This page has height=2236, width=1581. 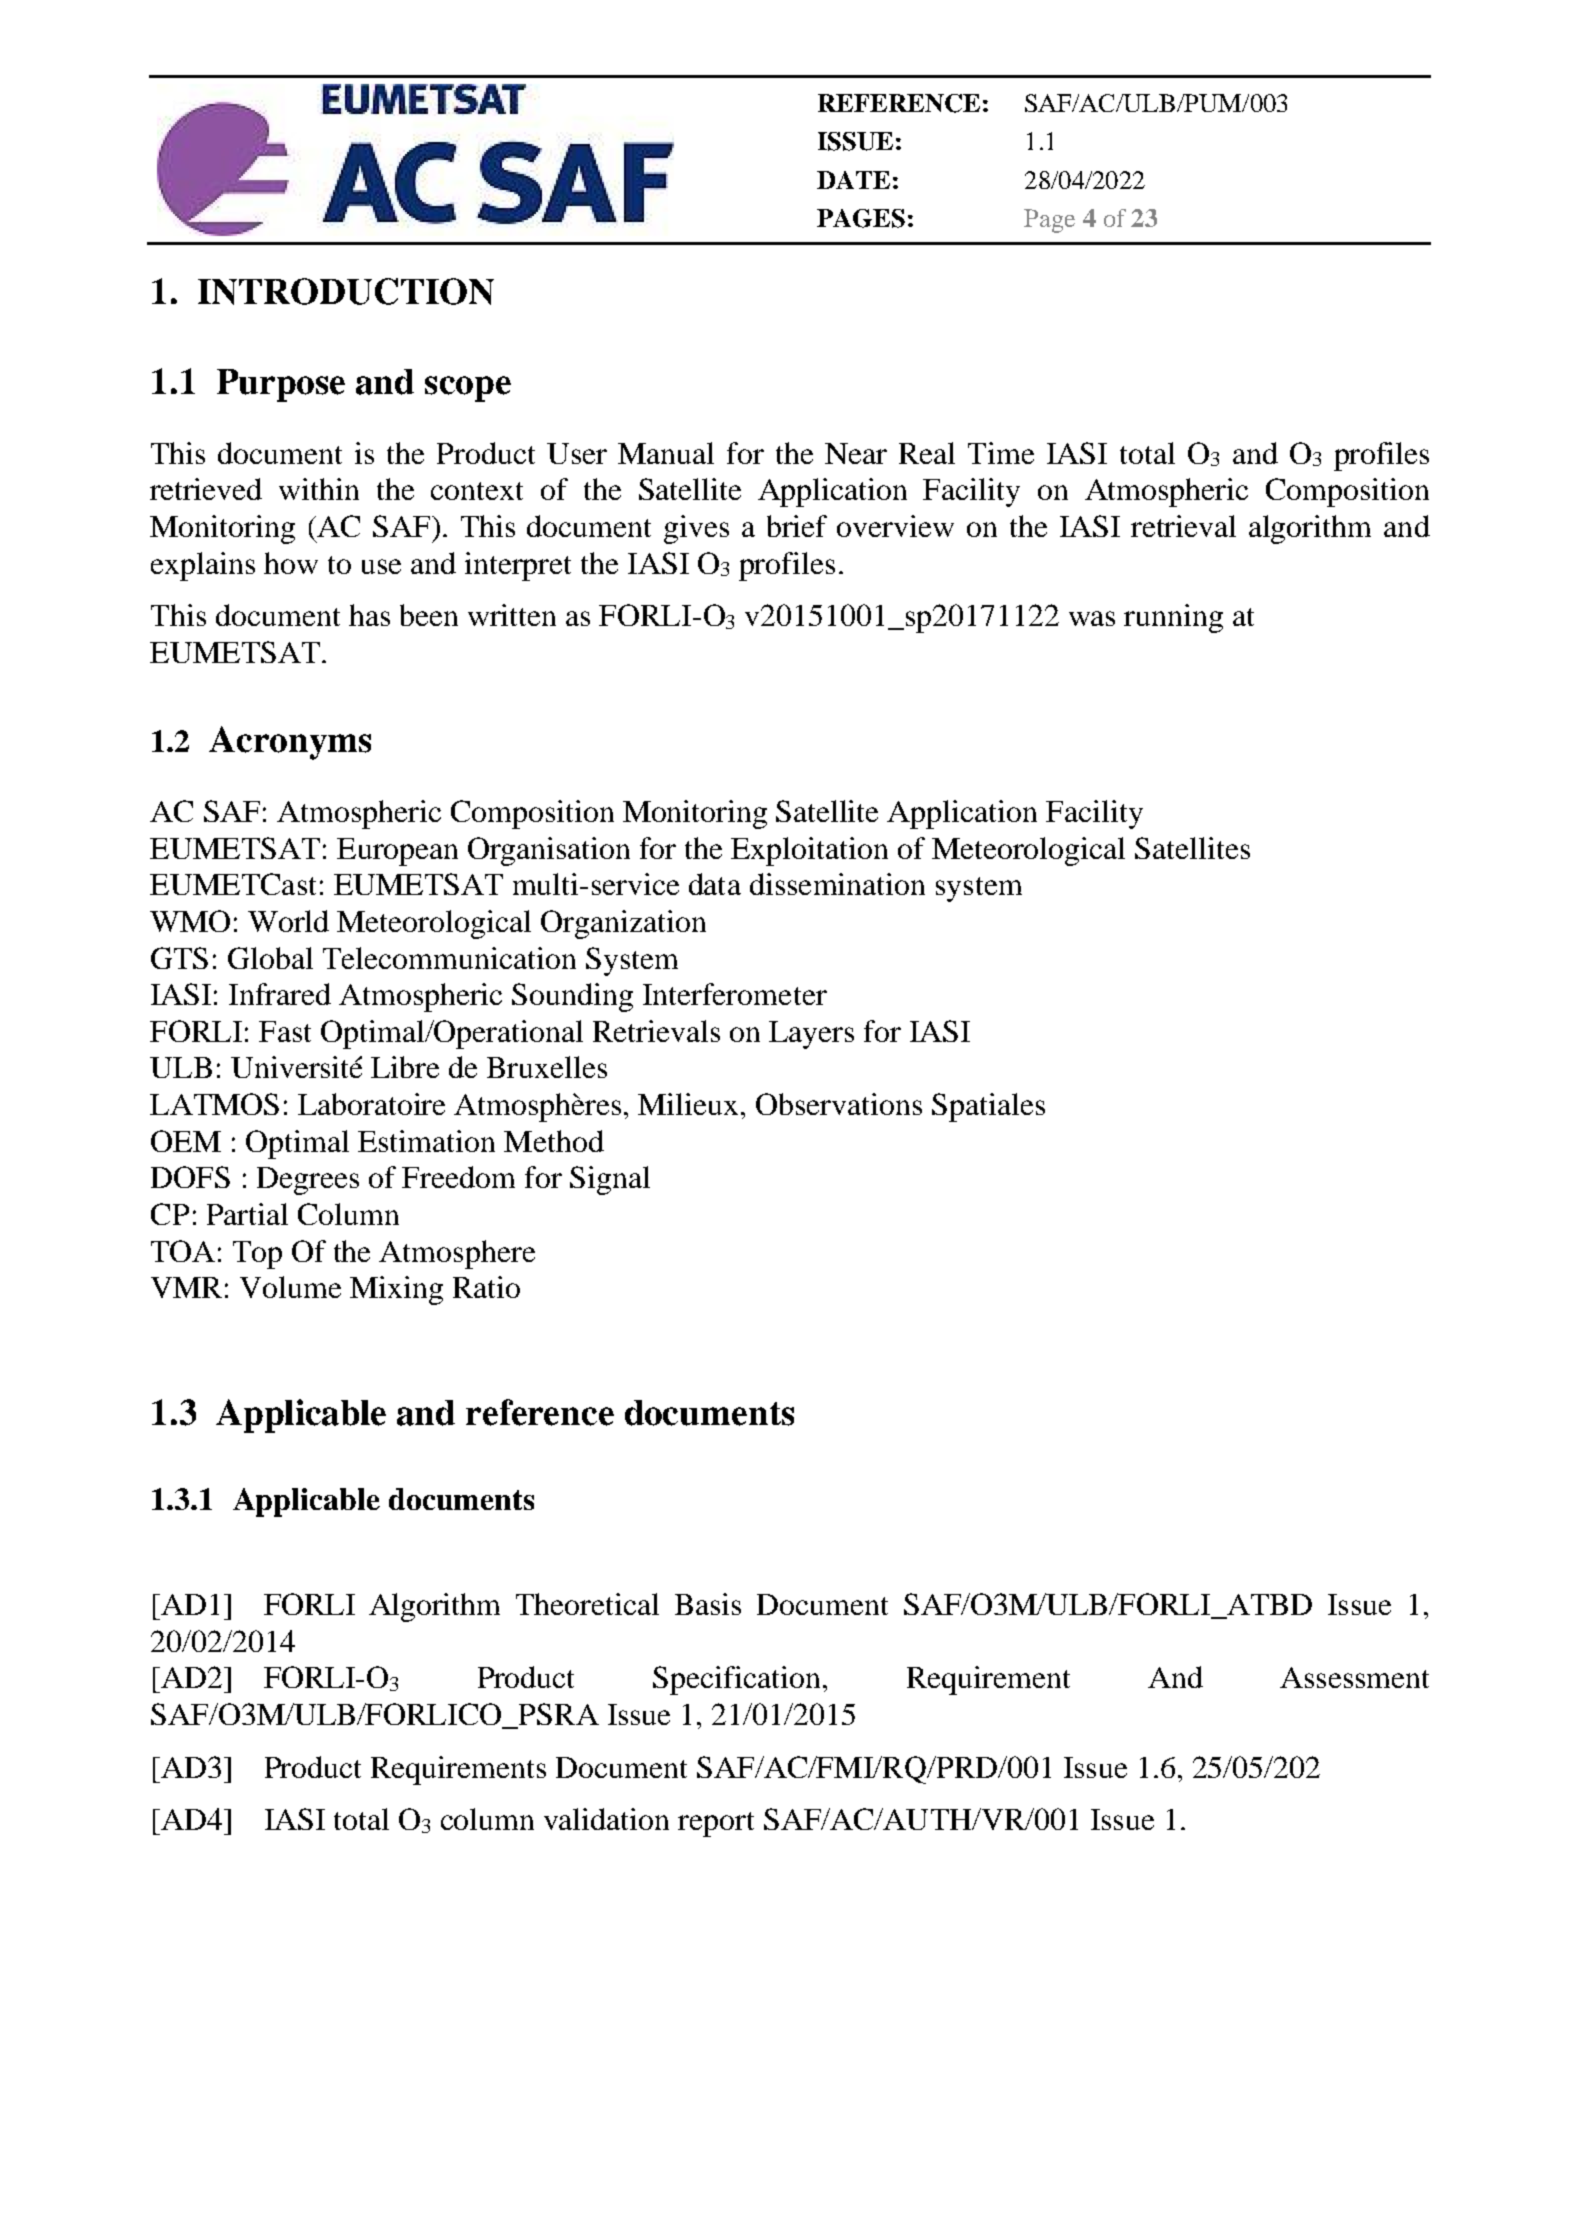 What do you see at coordinates (1354, 1677) in the page?
I see `Assessment` at bounding box center [1354, 1677].
